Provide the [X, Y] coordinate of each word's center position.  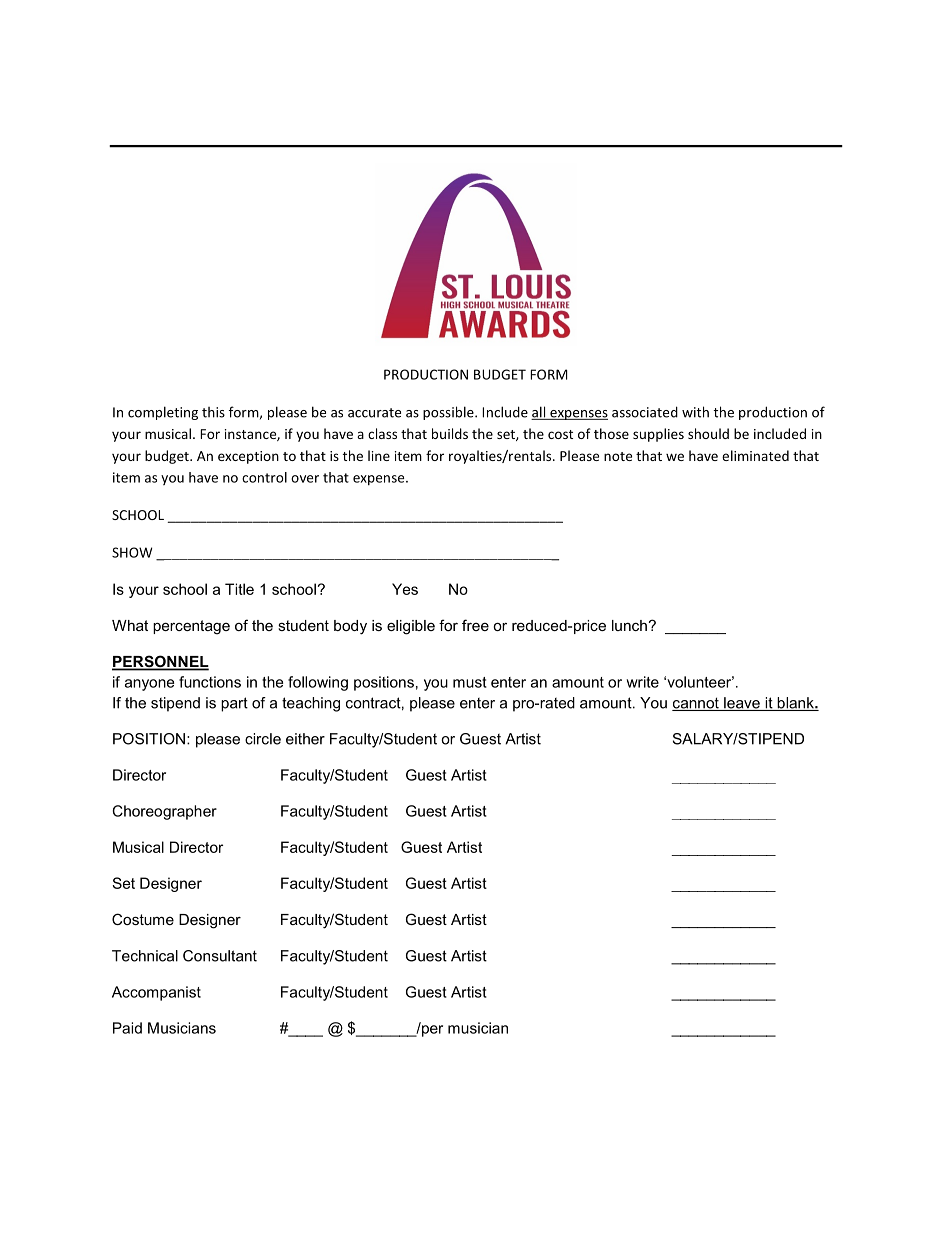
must [470, 682]
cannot [696, 704]
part [234, 704]
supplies [658, 435]
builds [450, 433]
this [213, 412]
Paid [127, 1028]
